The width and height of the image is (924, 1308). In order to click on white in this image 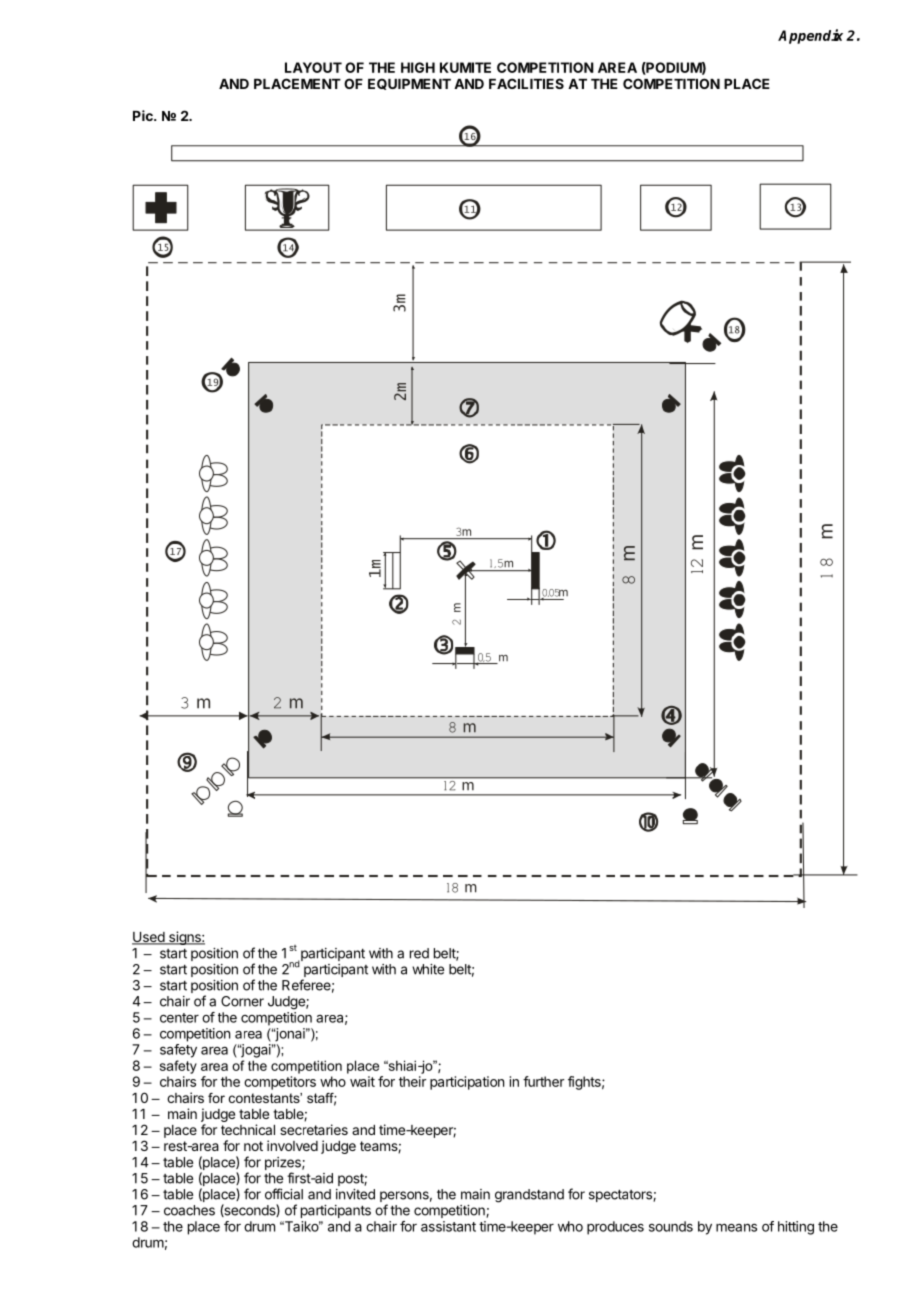, I will do `click(428, 969)`.
